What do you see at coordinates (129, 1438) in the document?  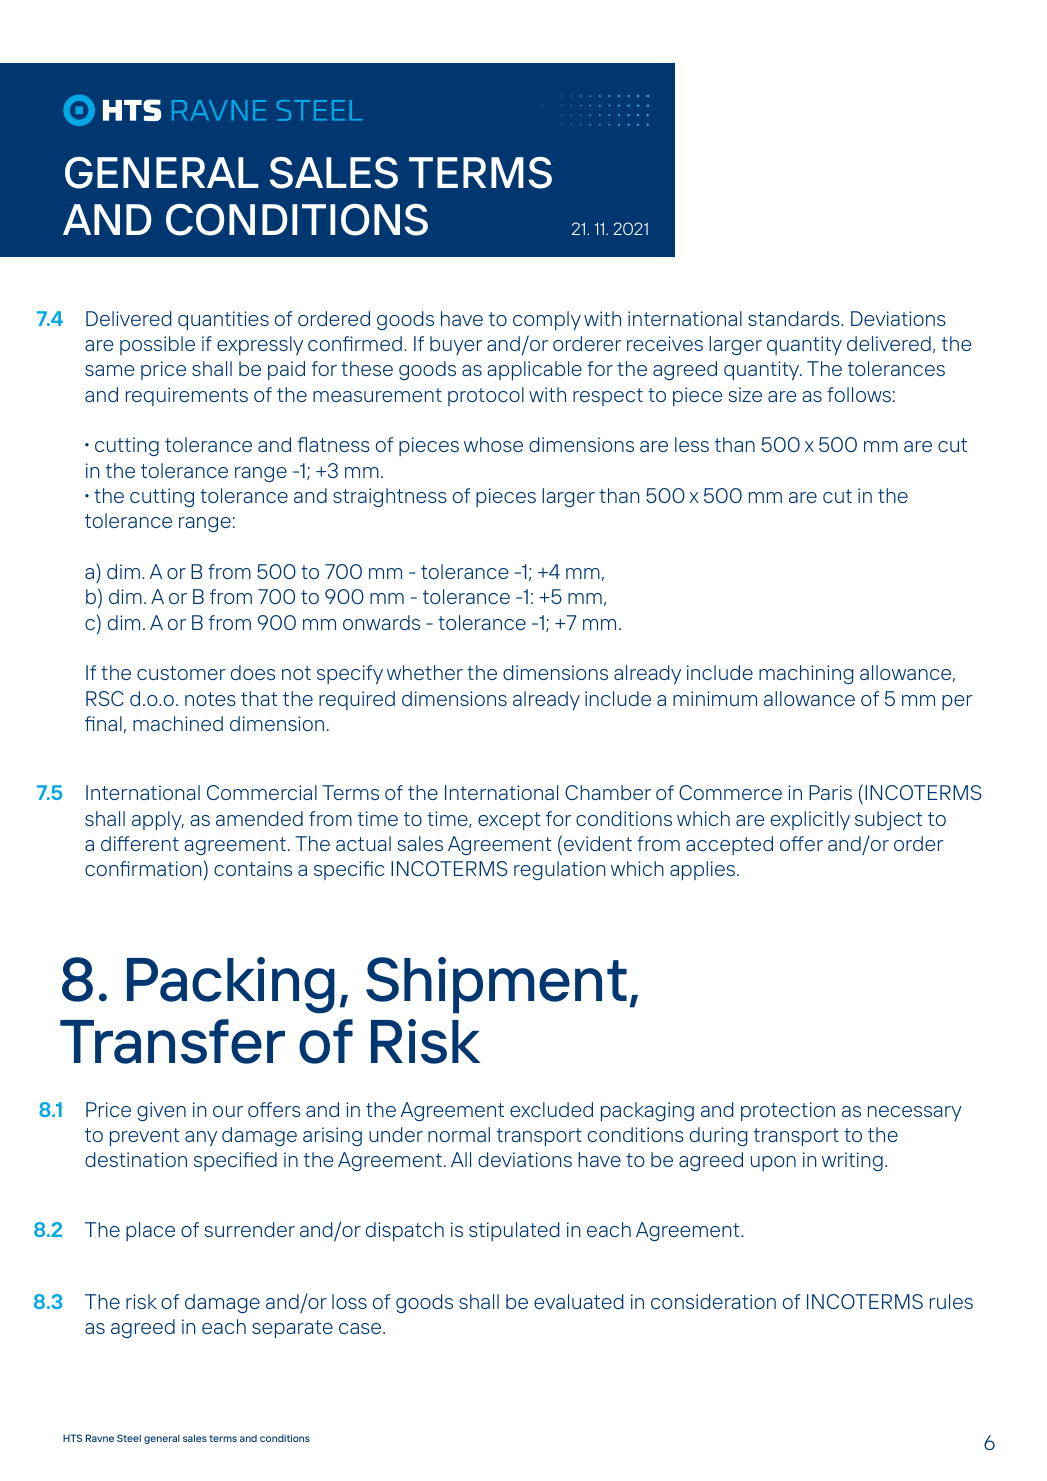 I see `Steel` at bounding box center [129, 1438].
